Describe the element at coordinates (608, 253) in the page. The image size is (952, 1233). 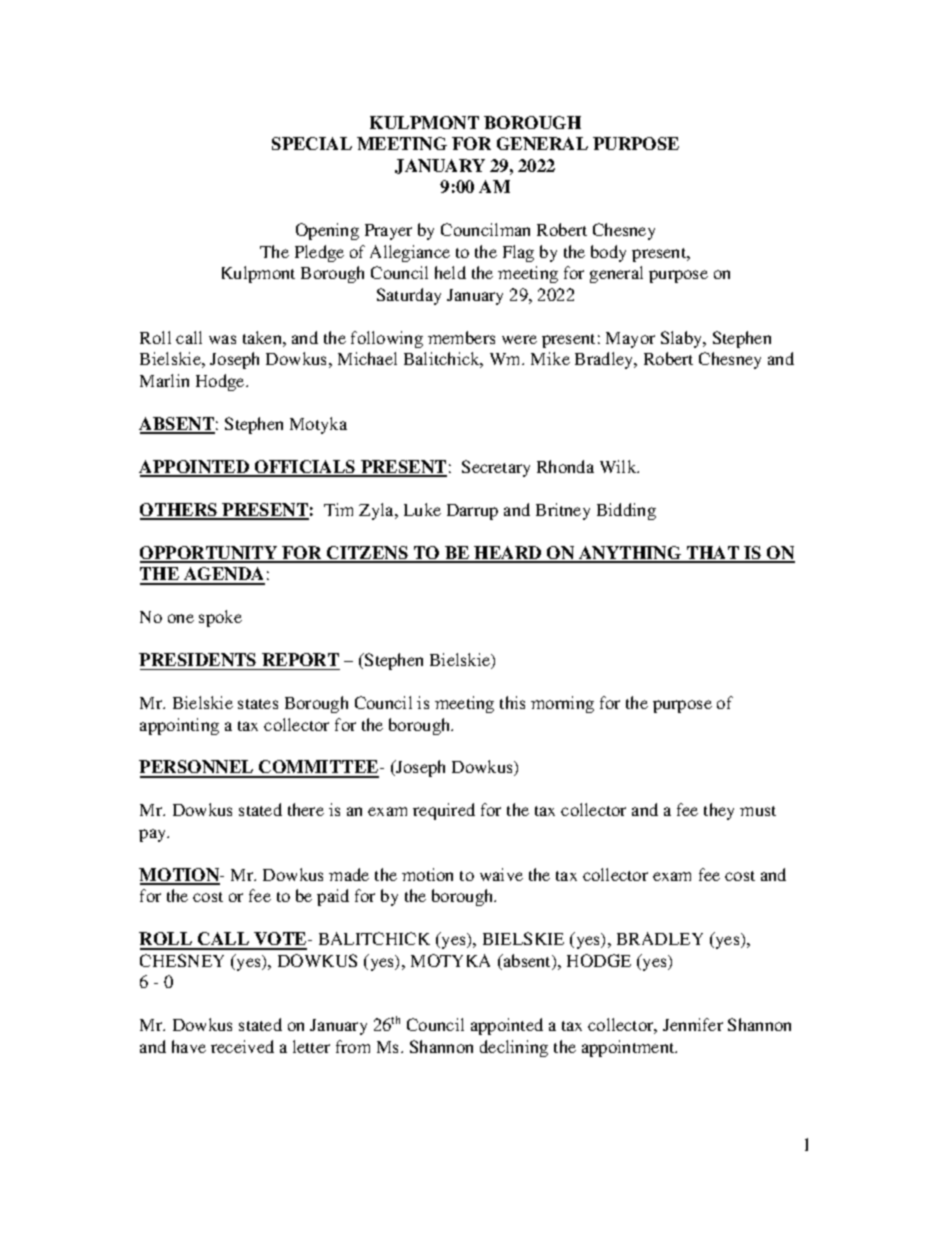
I see `body` at that location.
